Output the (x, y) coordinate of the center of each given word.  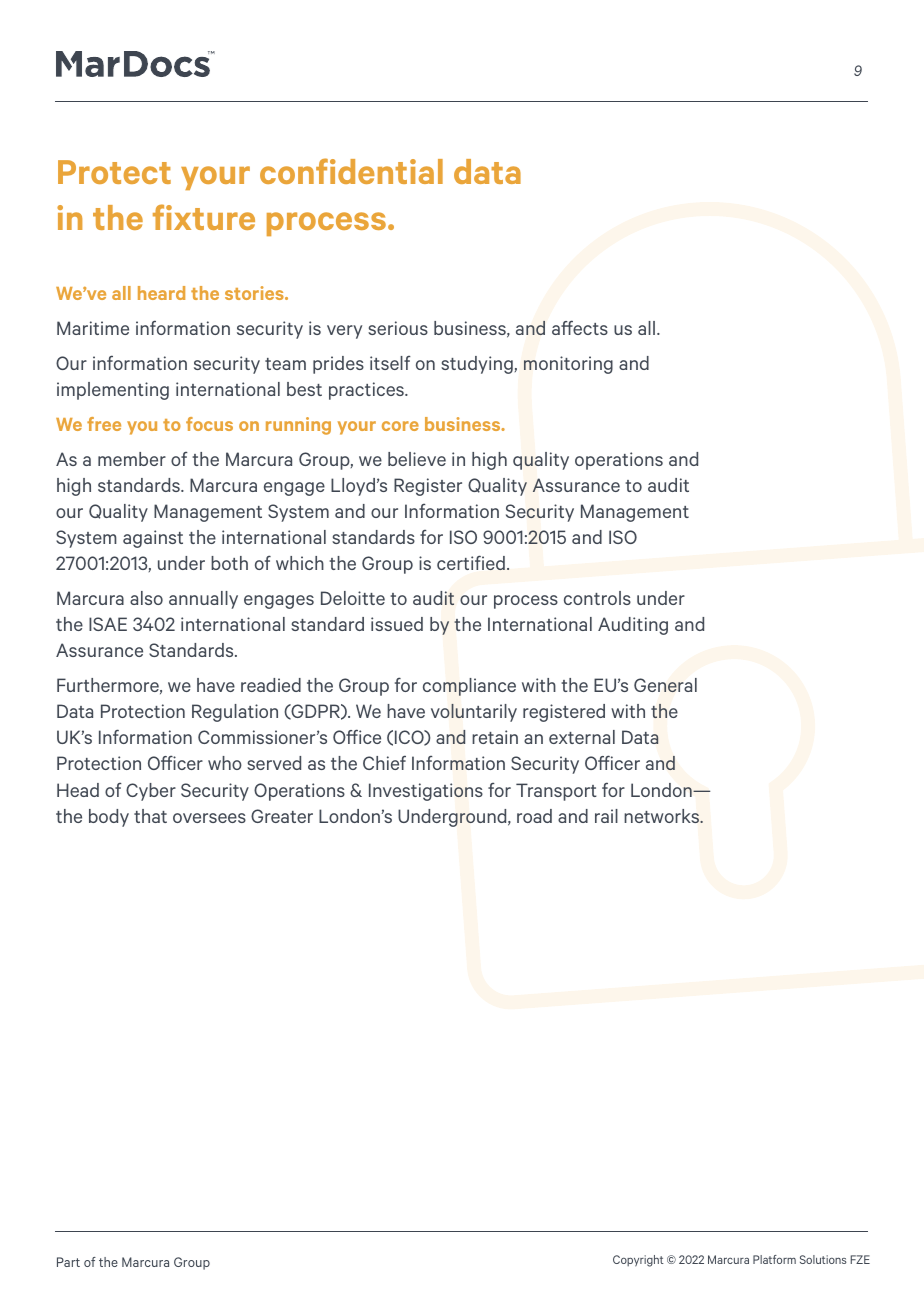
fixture (204, 217)
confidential (351, 171)
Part (68, 1262)
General (665, 685)
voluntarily (474, 713)
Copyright (638, 1261)
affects (580, 327)
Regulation (235, 713)
